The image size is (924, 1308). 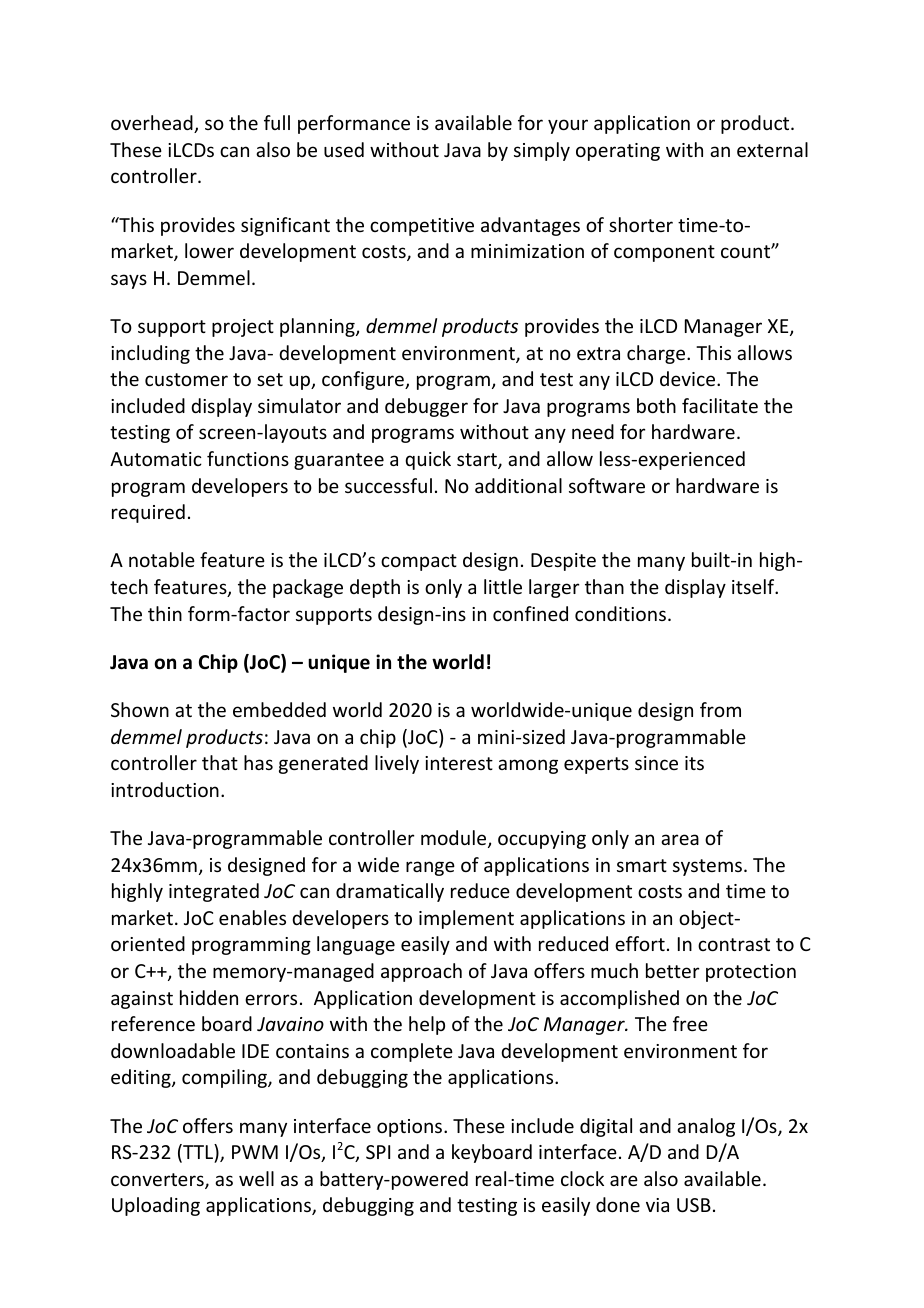 What do you see at coordinates (680, 839) in the page?
I see `area` at bounding box center [680, 839].
